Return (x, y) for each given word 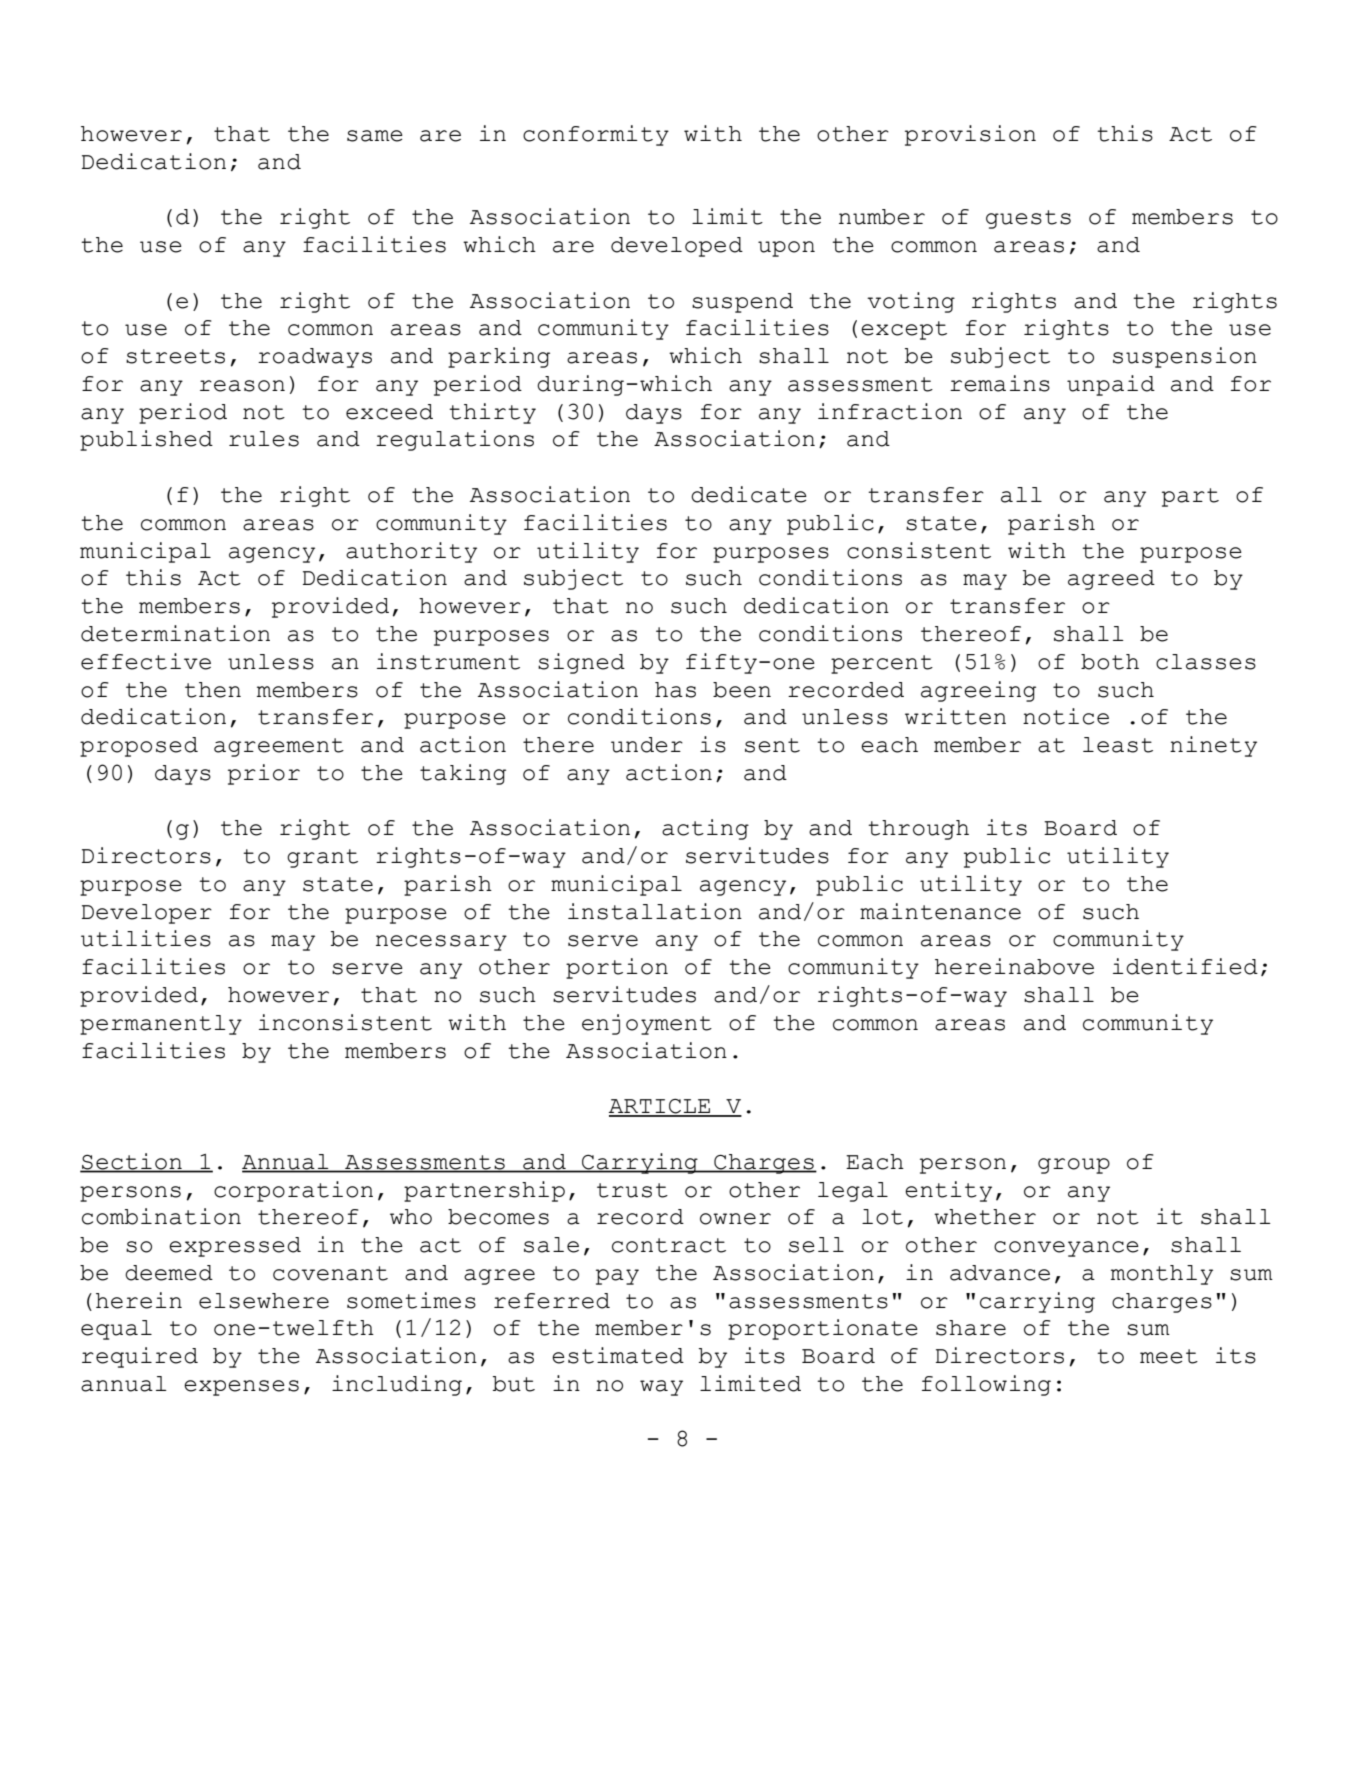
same (375, 136)
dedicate (749, 494)
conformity (596, 135)
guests (1028, 219)
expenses (241, 1388)
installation (655, 911)
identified (1185, 966)
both (1110, 662)
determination (175, 633)
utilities (146, 938)
